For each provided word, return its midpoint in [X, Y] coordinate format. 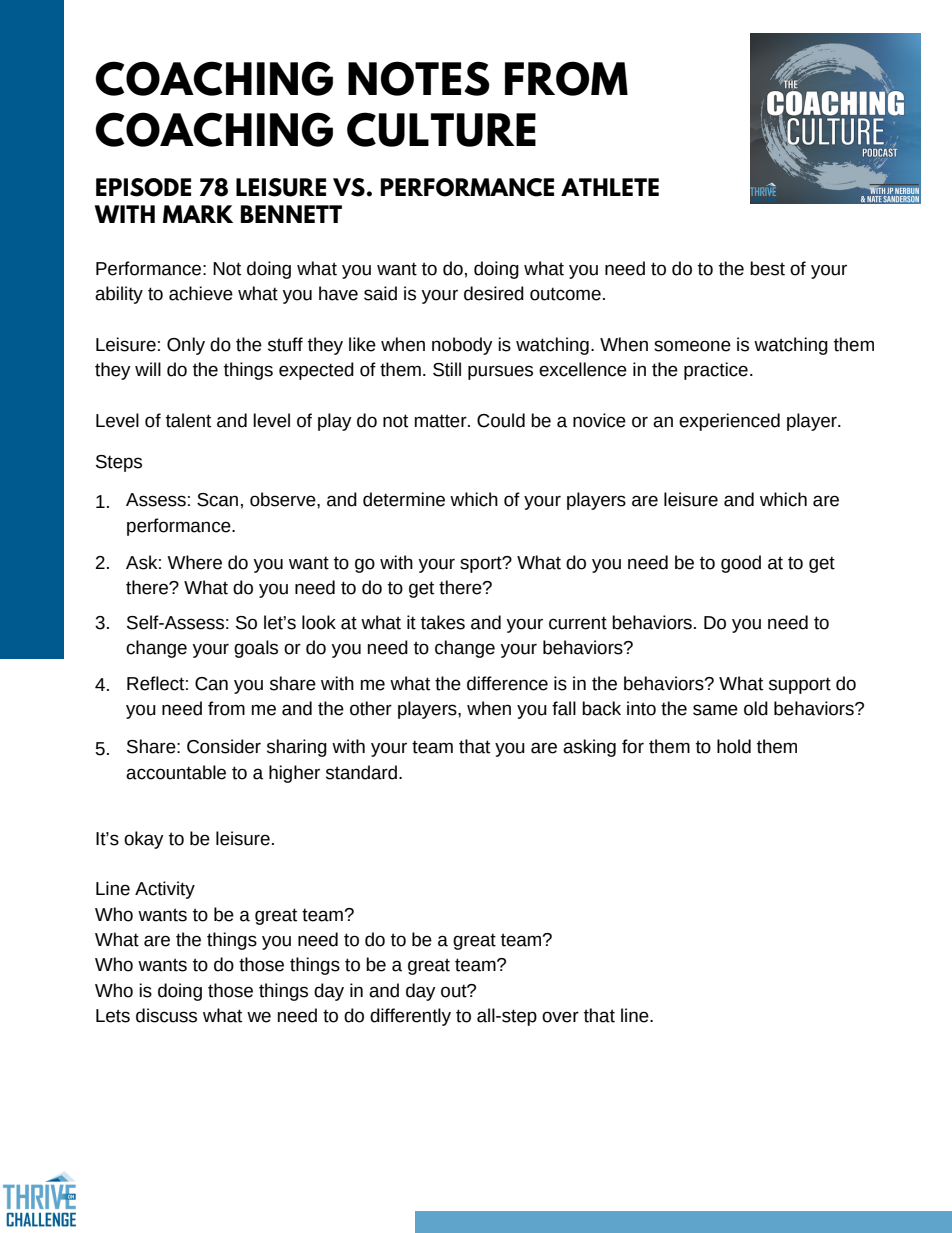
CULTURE [441, 129]
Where [194, 562]
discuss [166, 1015]
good [741, 564]
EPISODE [143, 187]
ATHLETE [610, 187]
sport [482, 564]
